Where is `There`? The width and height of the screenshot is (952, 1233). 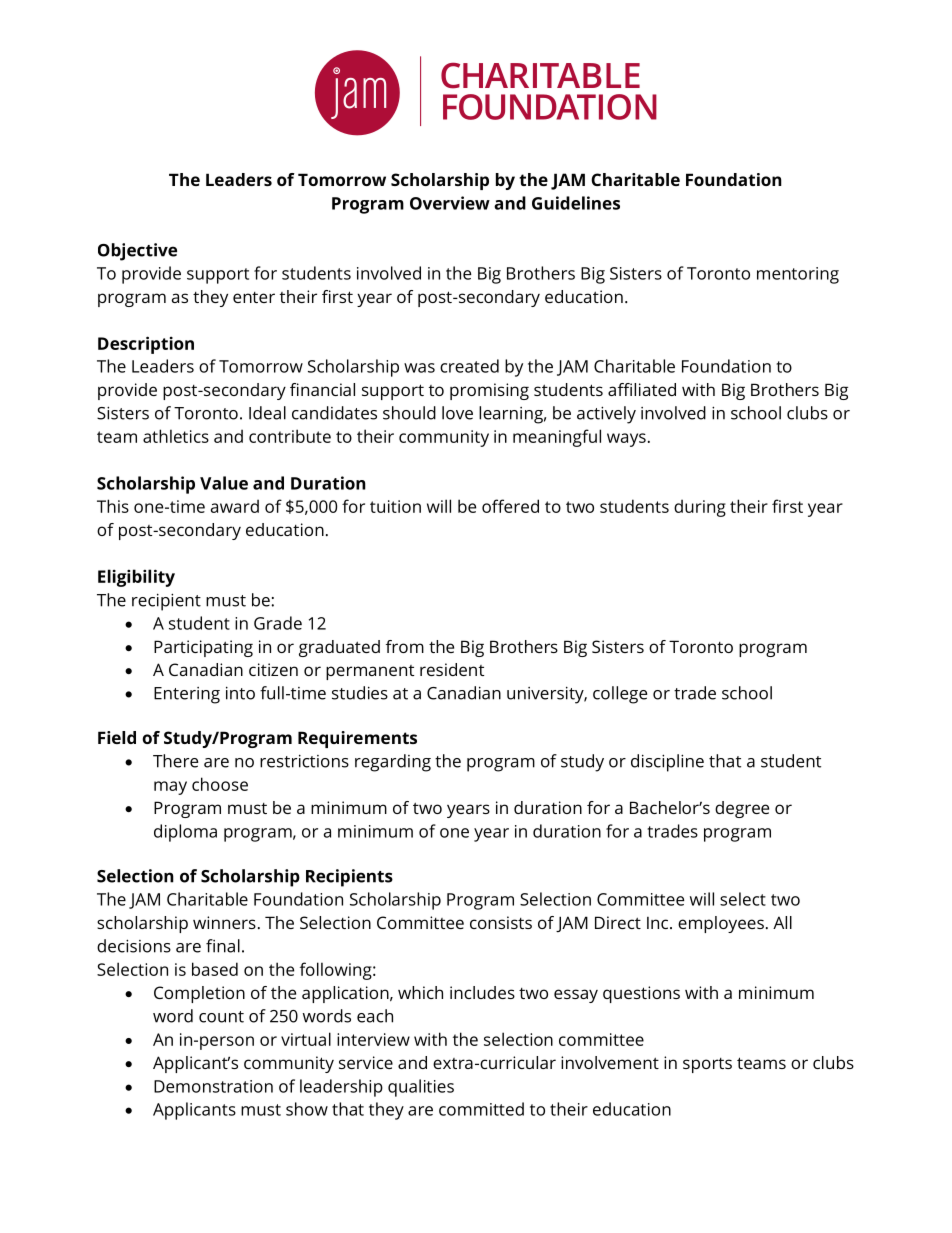
There is located at coordinates (175, 761).
